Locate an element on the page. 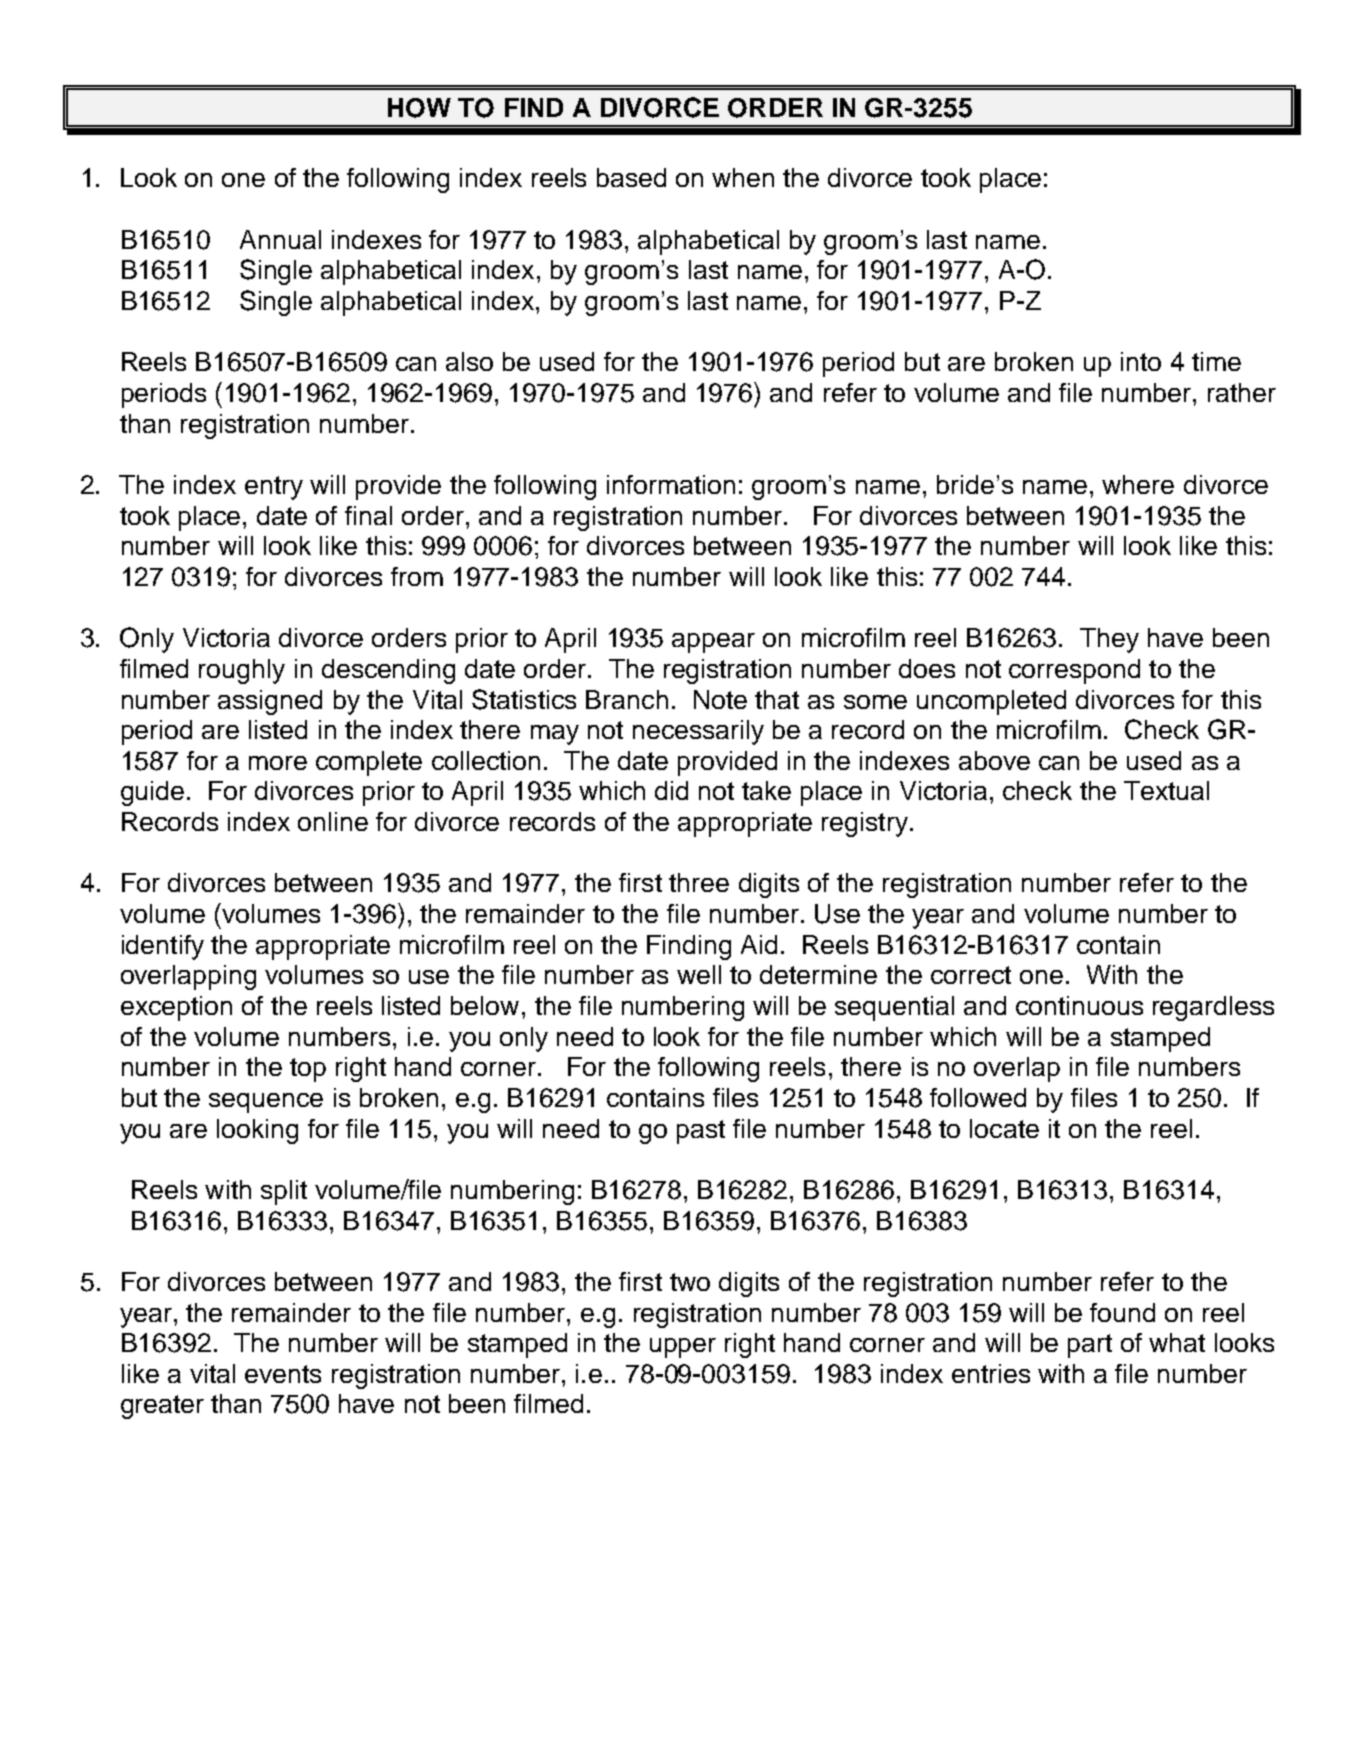 The width and height of the page is (1359, 1759). into is located at coordinates (1141, 361).
